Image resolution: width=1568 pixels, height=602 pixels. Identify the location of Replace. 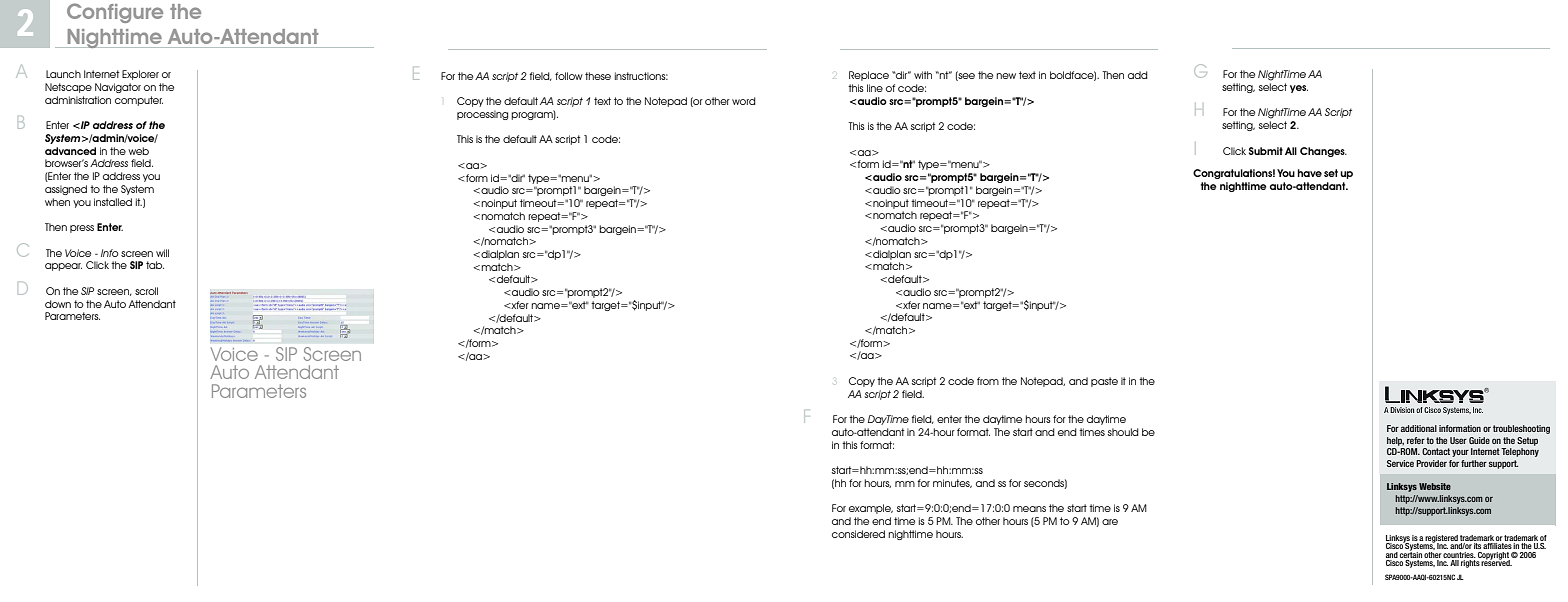
(869, 76).
